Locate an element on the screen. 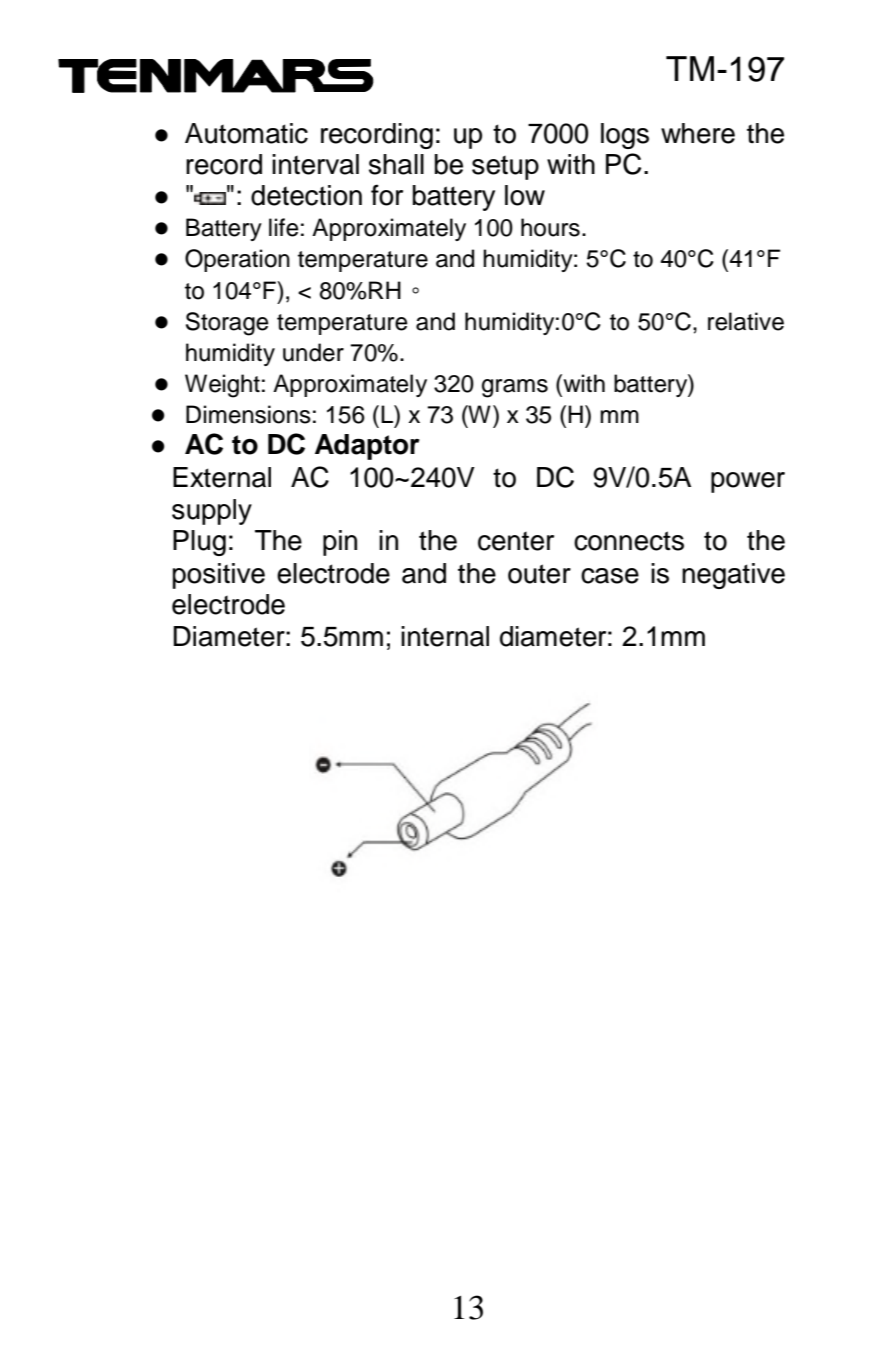  hours is located at coordinates (550, 227).
